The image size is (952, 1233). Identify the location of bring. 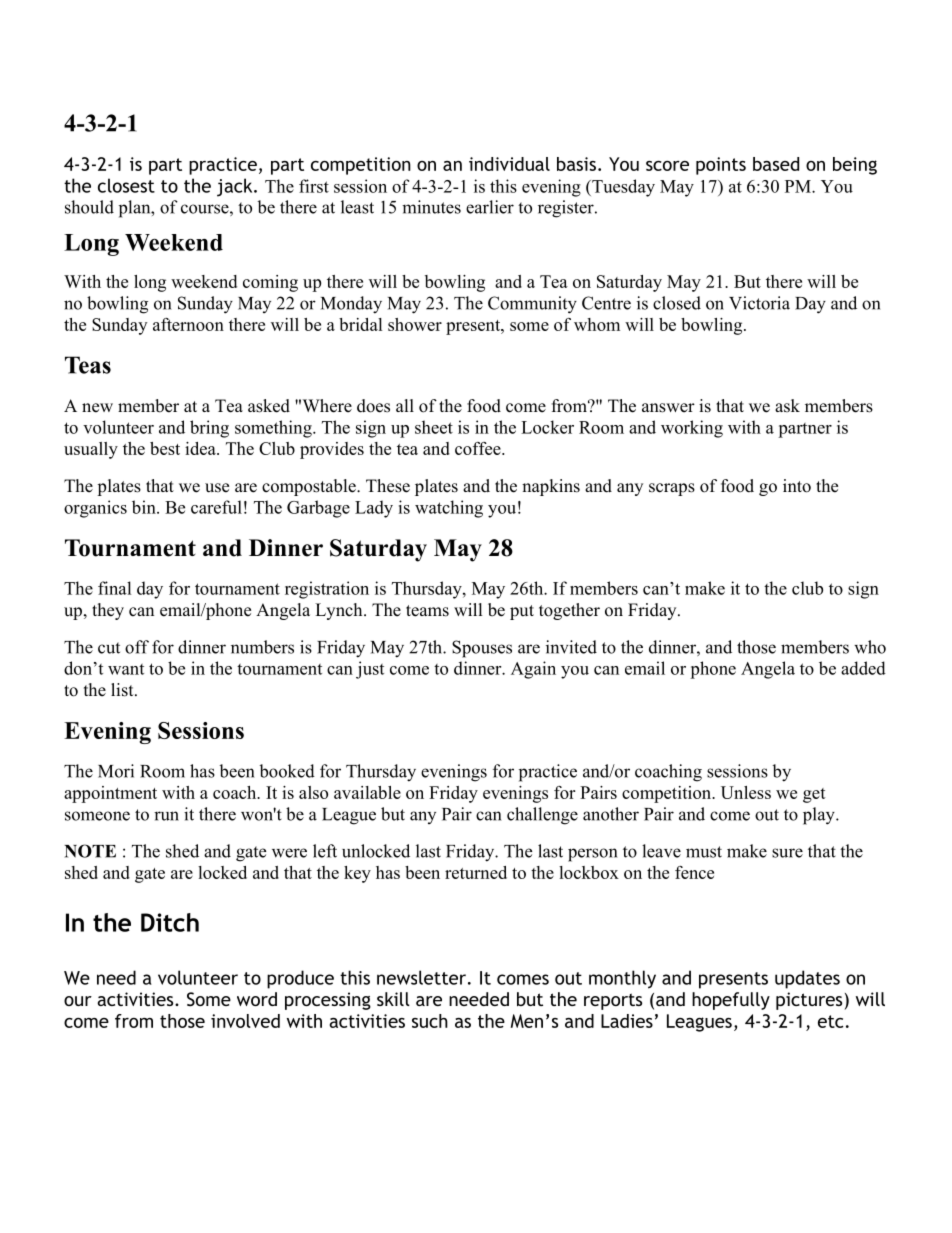
(209, 429).
